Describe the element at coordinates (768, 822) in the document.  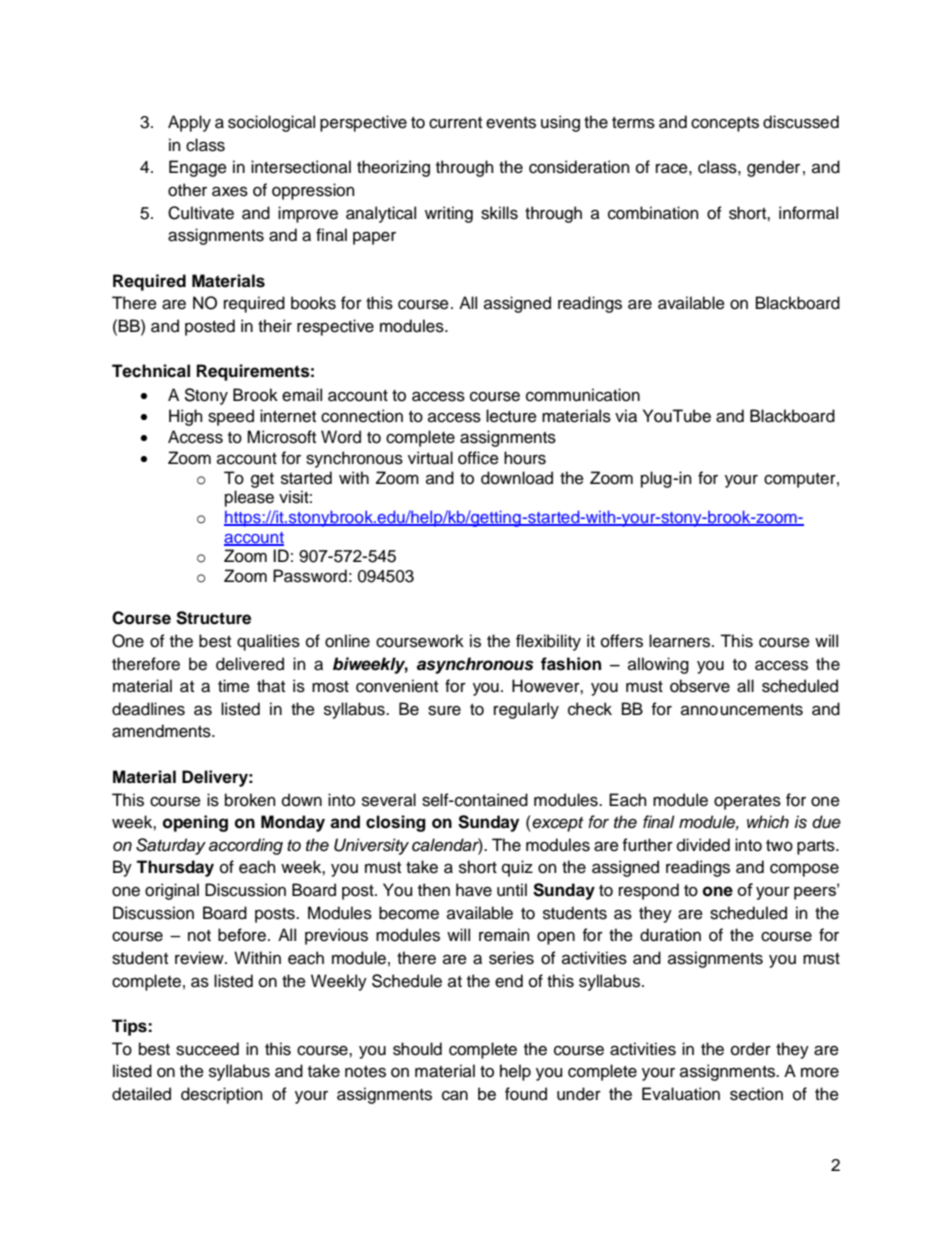
I see `which` at that location.
